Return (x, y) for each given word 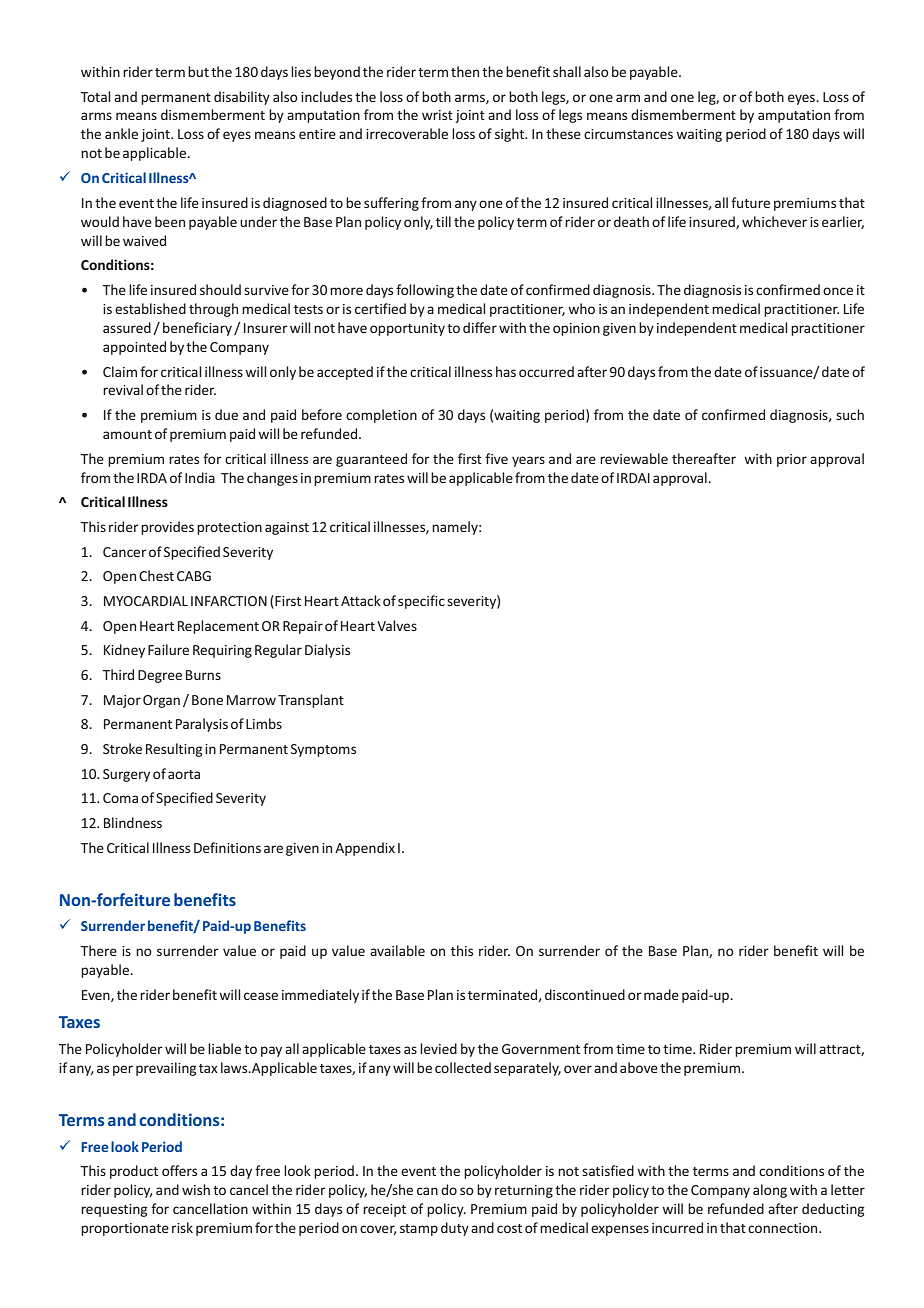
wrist (437, 115)
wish (196, 1189)
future (750, 202)
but (198, 71)
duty (455, 1229)
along (770, 1191)
